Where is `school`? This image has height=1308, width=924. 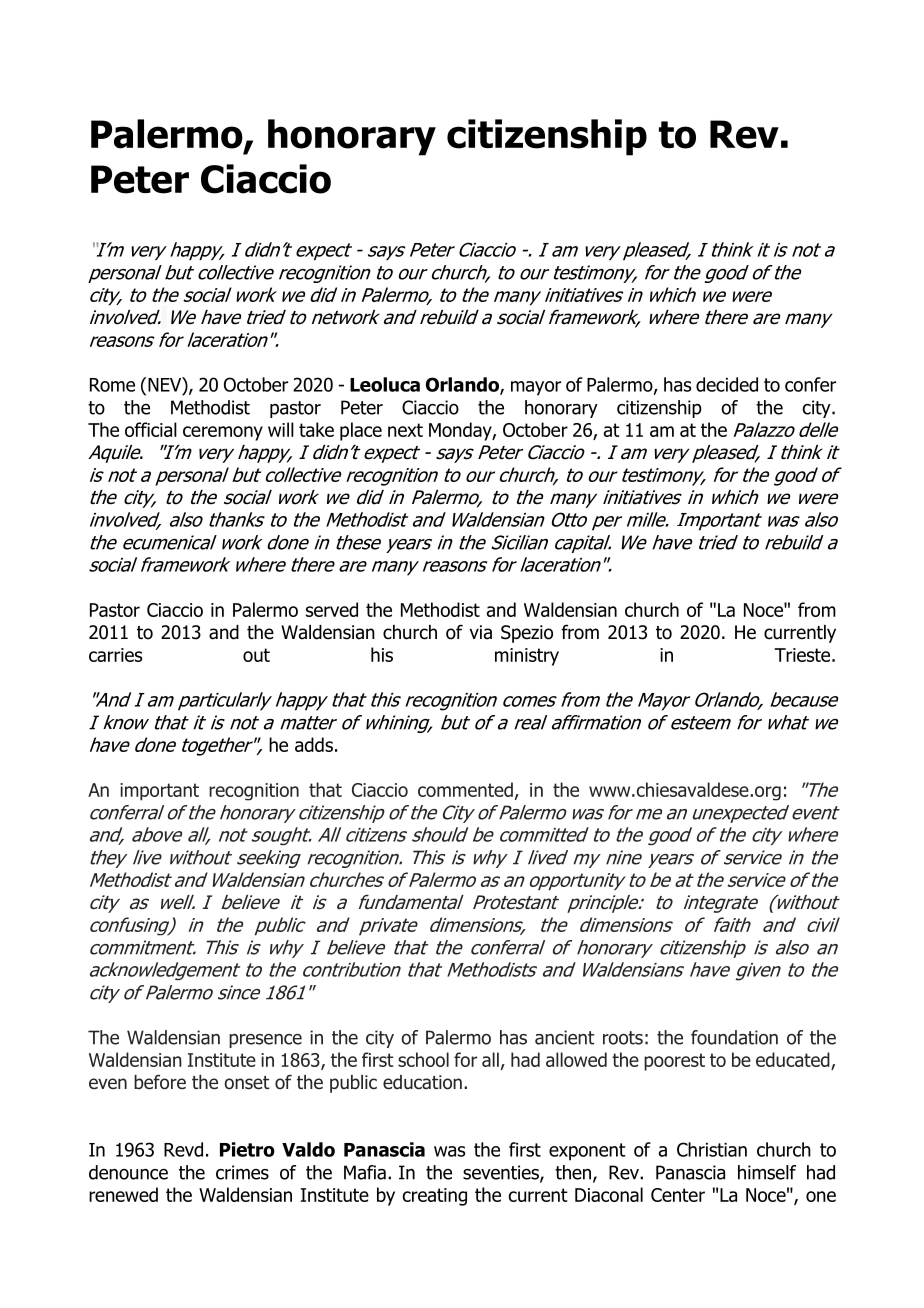 school is located at coordinates (423, 1059).
